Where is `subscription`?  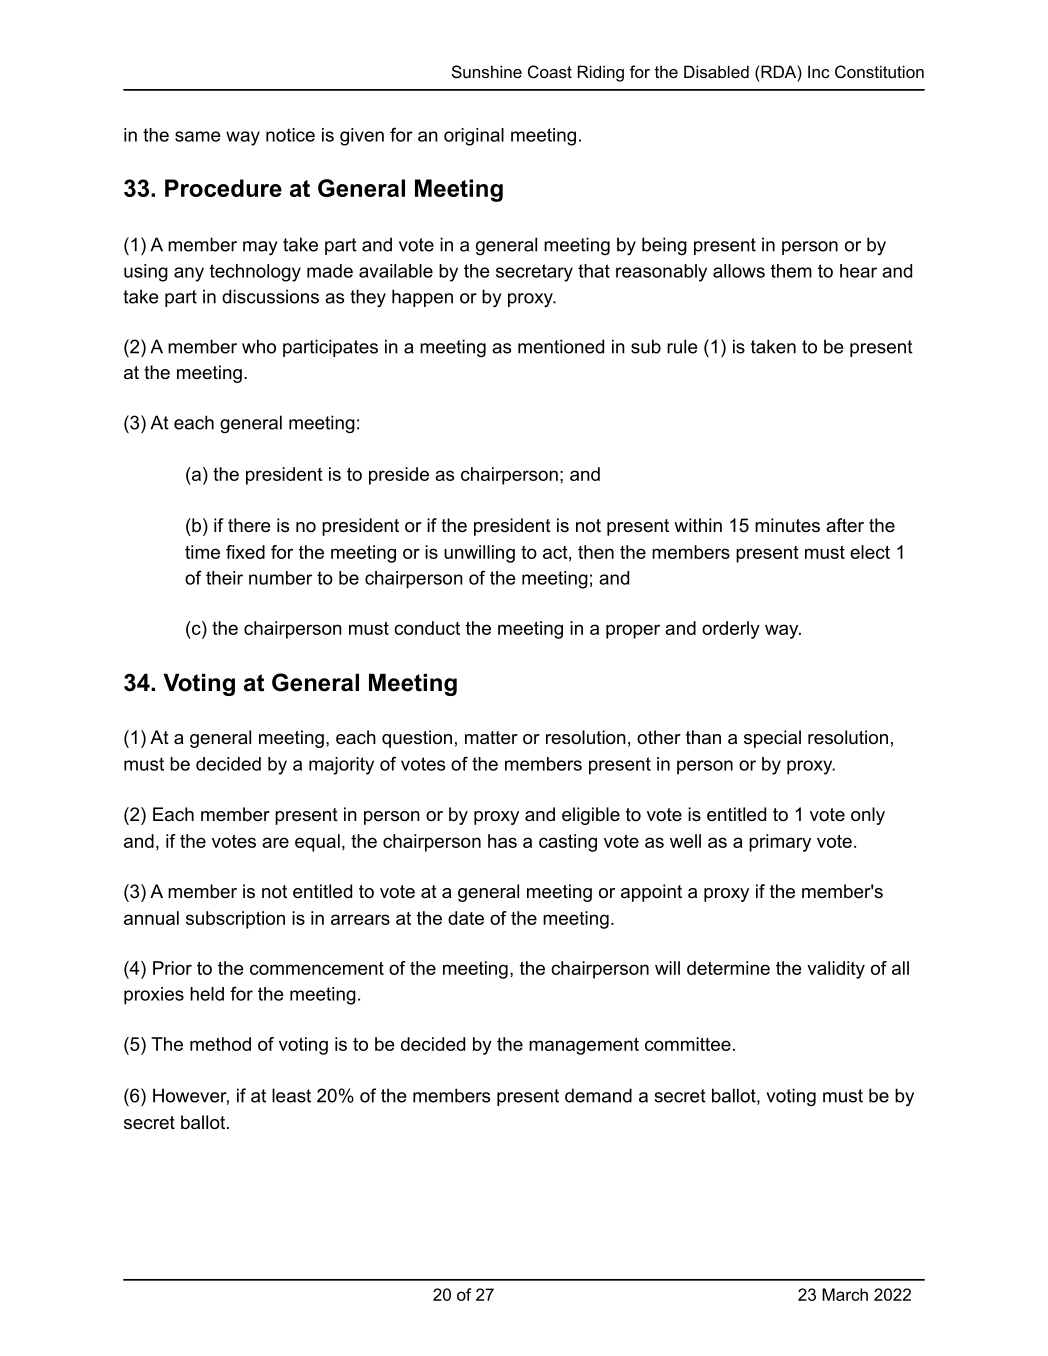 subscription is located at coordinates (235, 920).
